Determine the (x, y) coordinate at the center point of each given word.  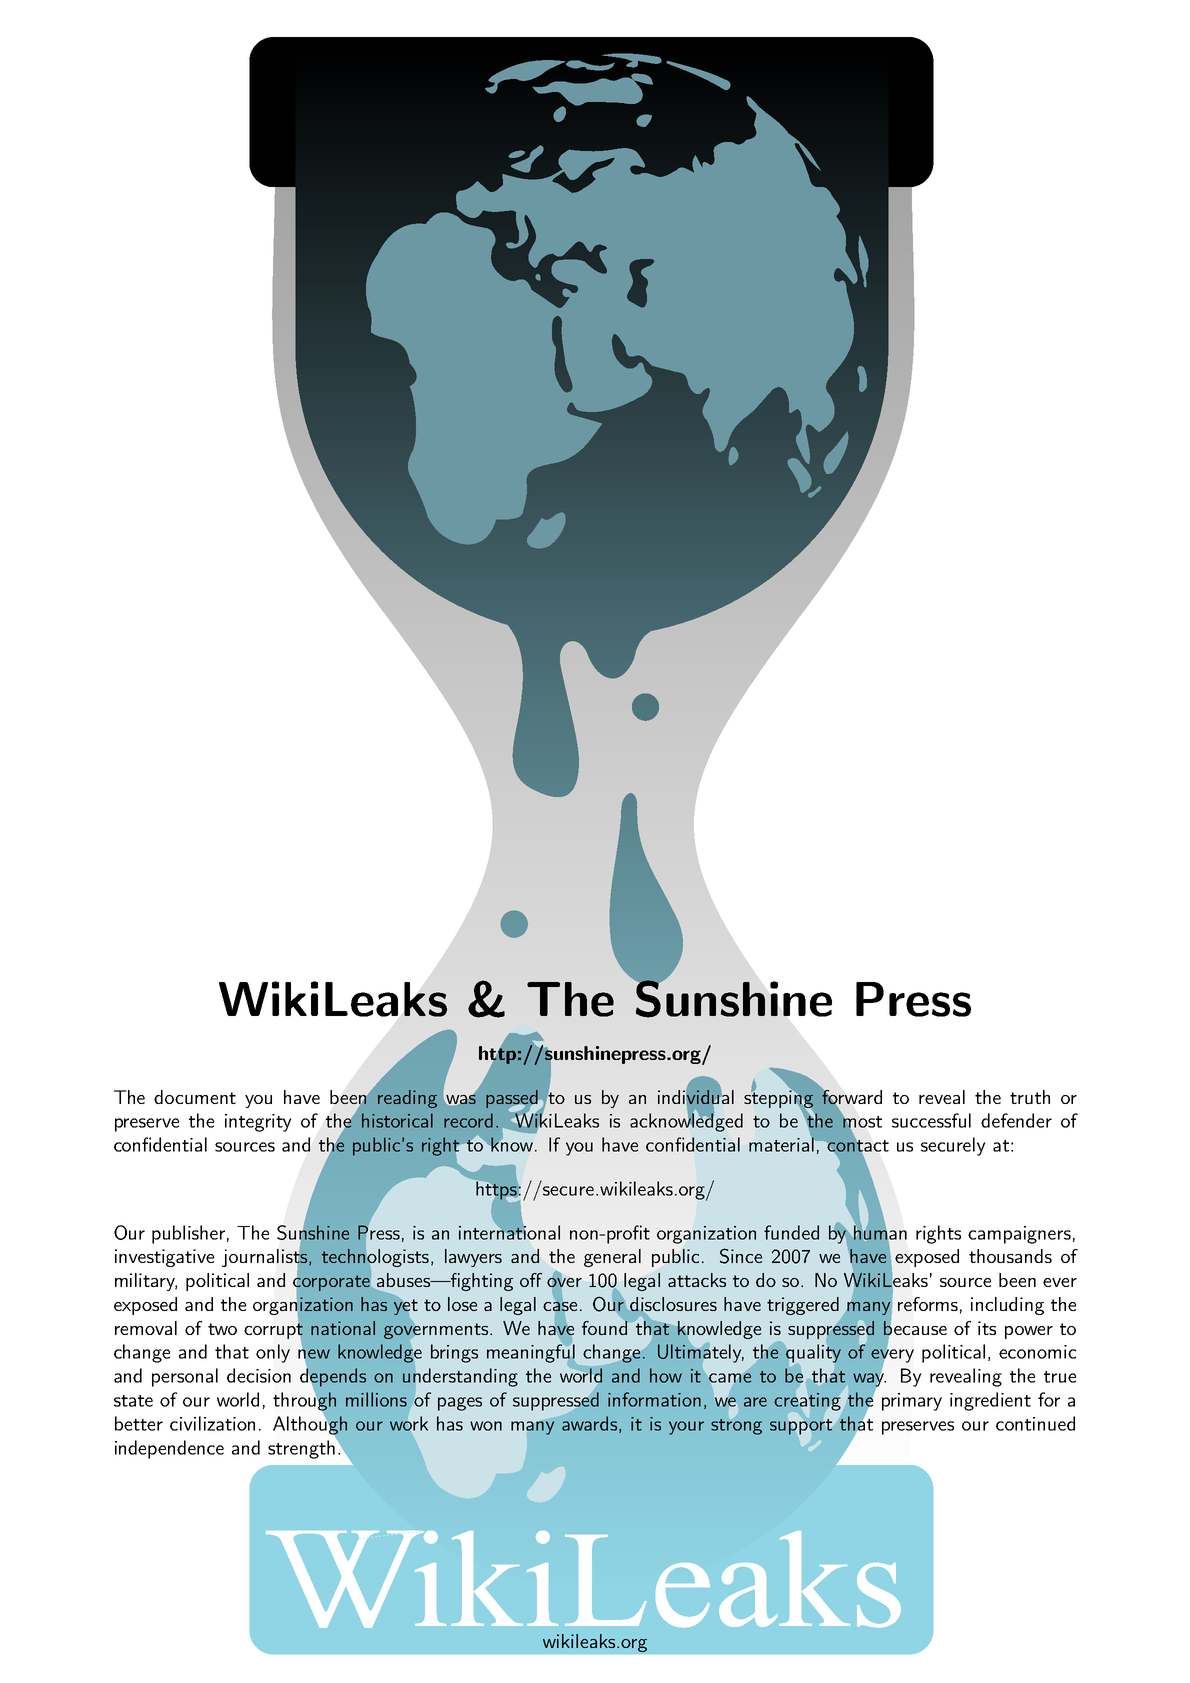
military (146, 1282)
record (468, 1120)
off (531, 1280)
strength (302, 1448)
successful (931, 1120)
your (686, 1428)
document (195, 1097)
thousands (1010, 1256)
